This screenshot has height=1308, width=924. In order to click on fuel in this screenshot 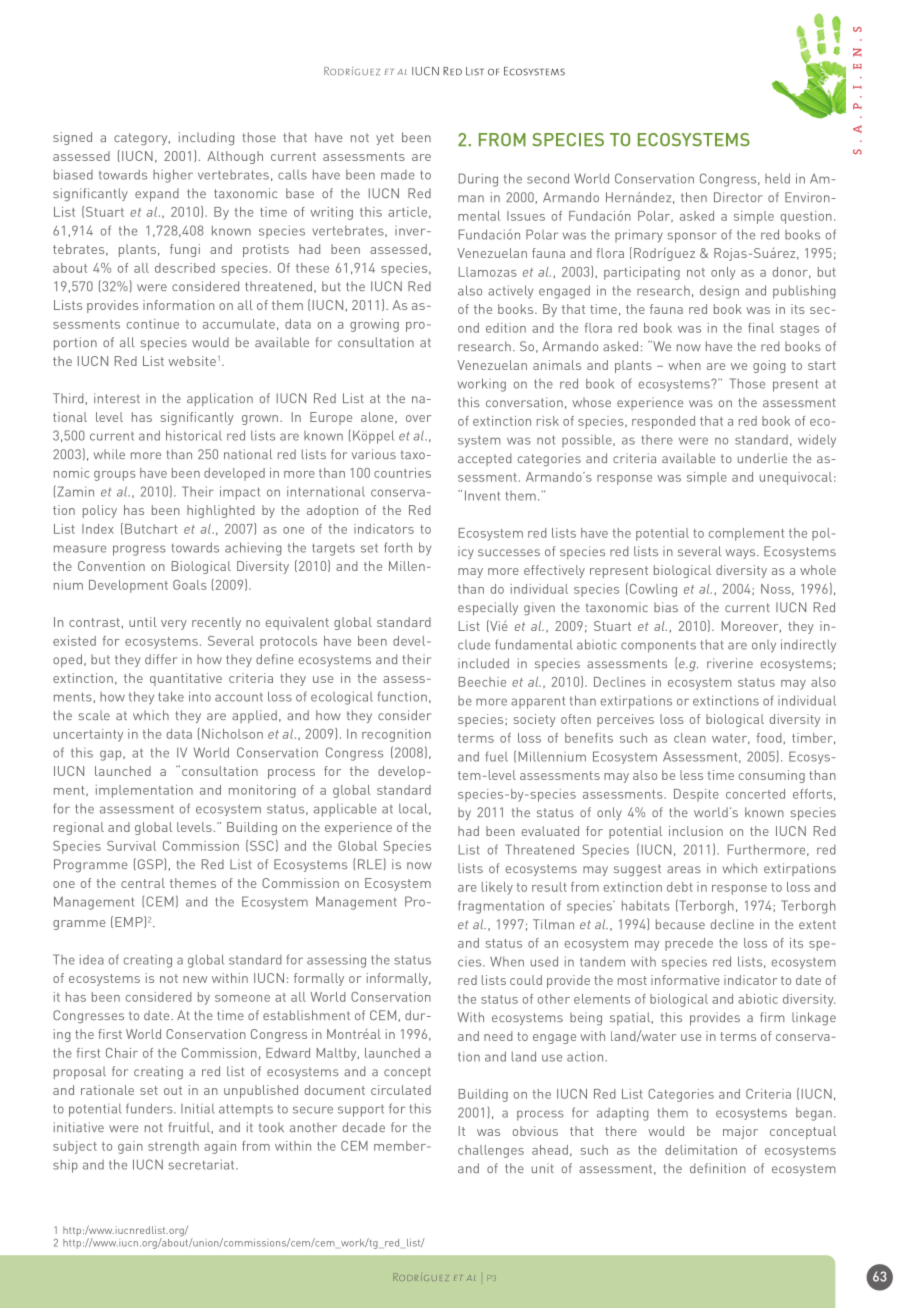, I will do `click(497, 756)`.
